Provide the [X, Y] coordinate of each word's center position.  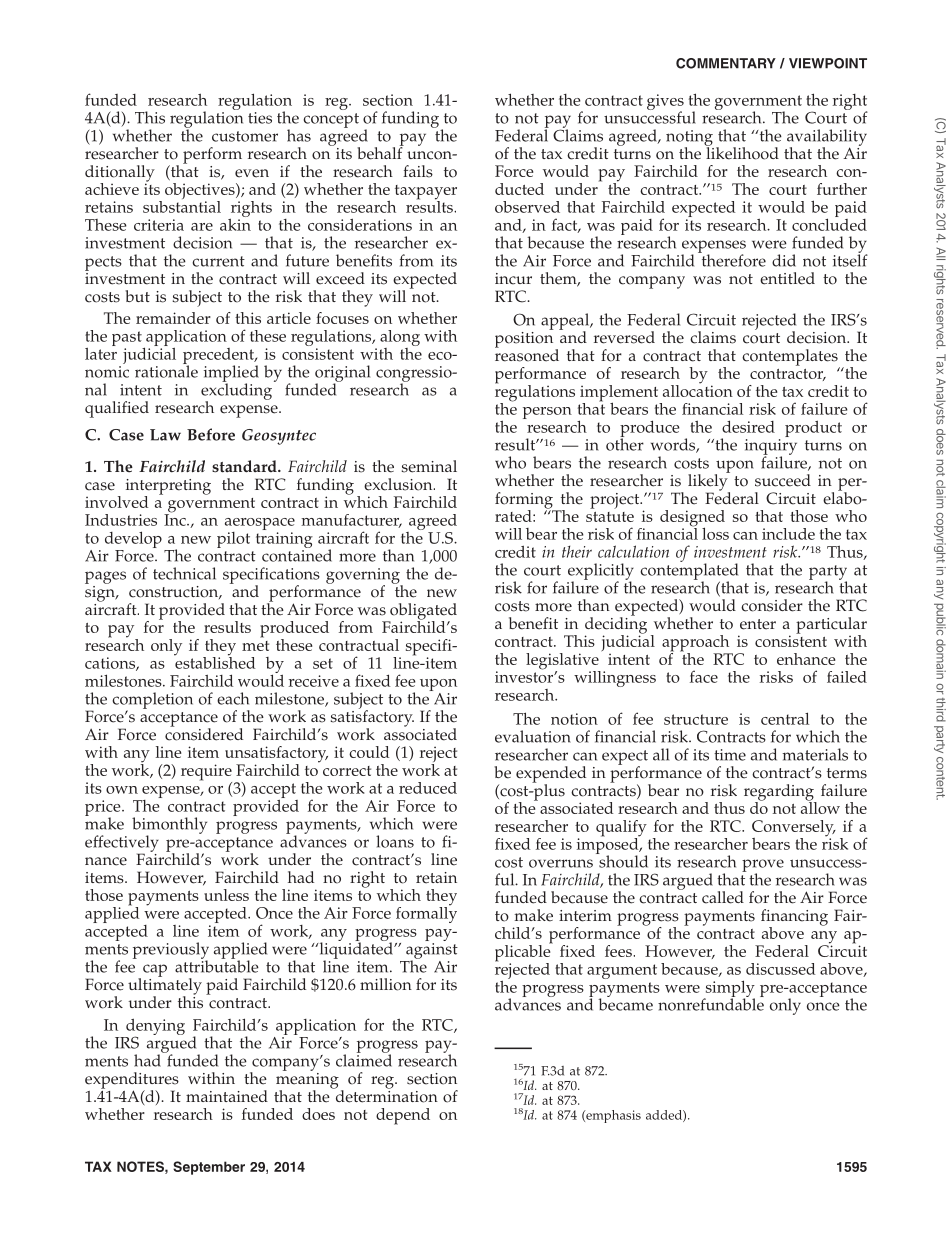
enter [758, 624]
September [209, 1168]
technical [184, 573]
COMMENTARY [726, 63]
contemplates [791, 358]
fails [418, 171]
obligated [422, 612]
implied [231, 374]
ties [260, 118]
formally [426, 913]
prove [763, 866]
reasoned [527, 354]
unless [226, 895]
